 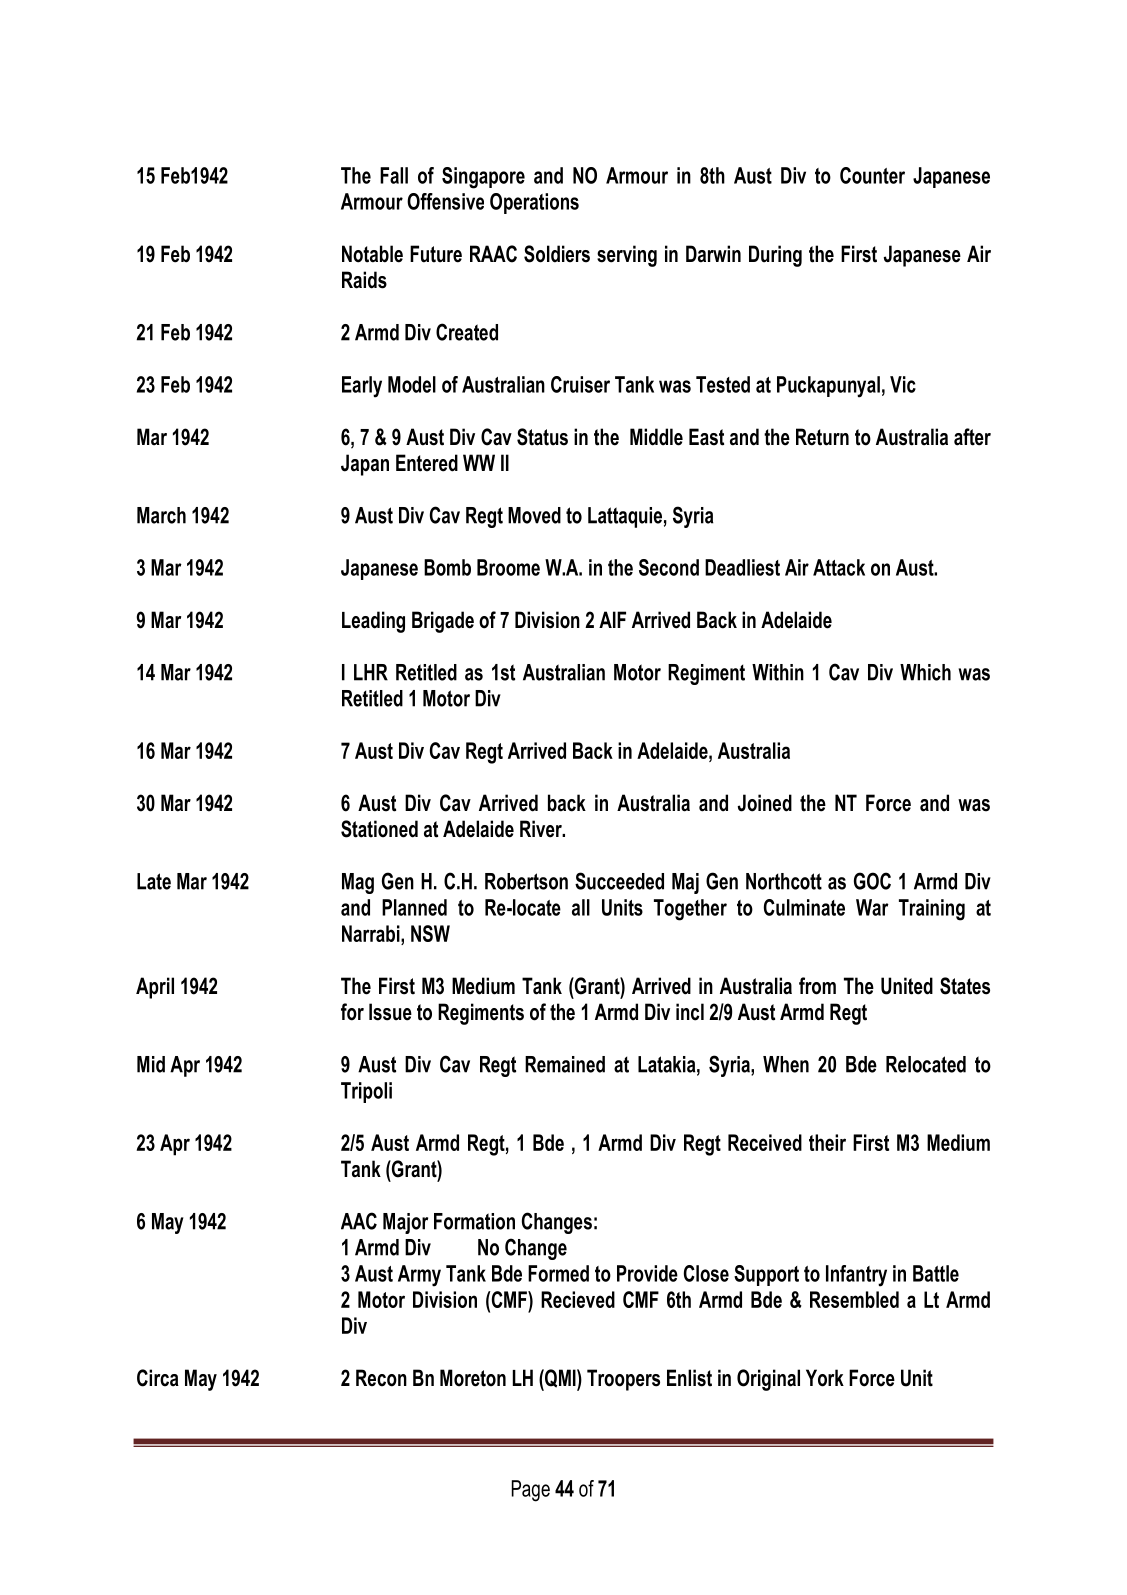 What do you see at coordinates (534, 515) in the screenshot?
I see `Moved` at bounding box center [534, 515].
